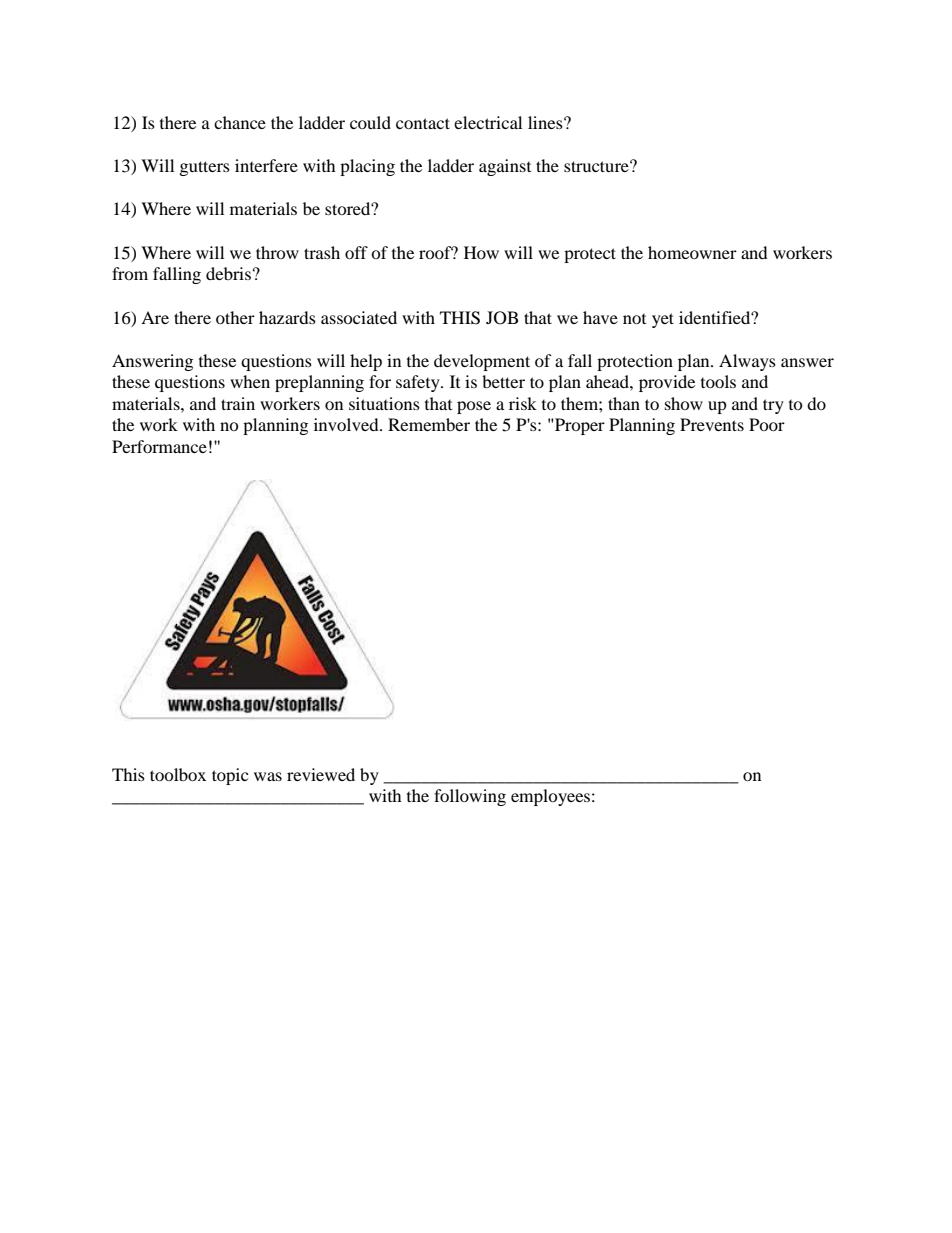 This page has height=1233, width=952. What do you see at coordinates (482, 362) in the page?
I see `development` at bounding box center [482, 362].
